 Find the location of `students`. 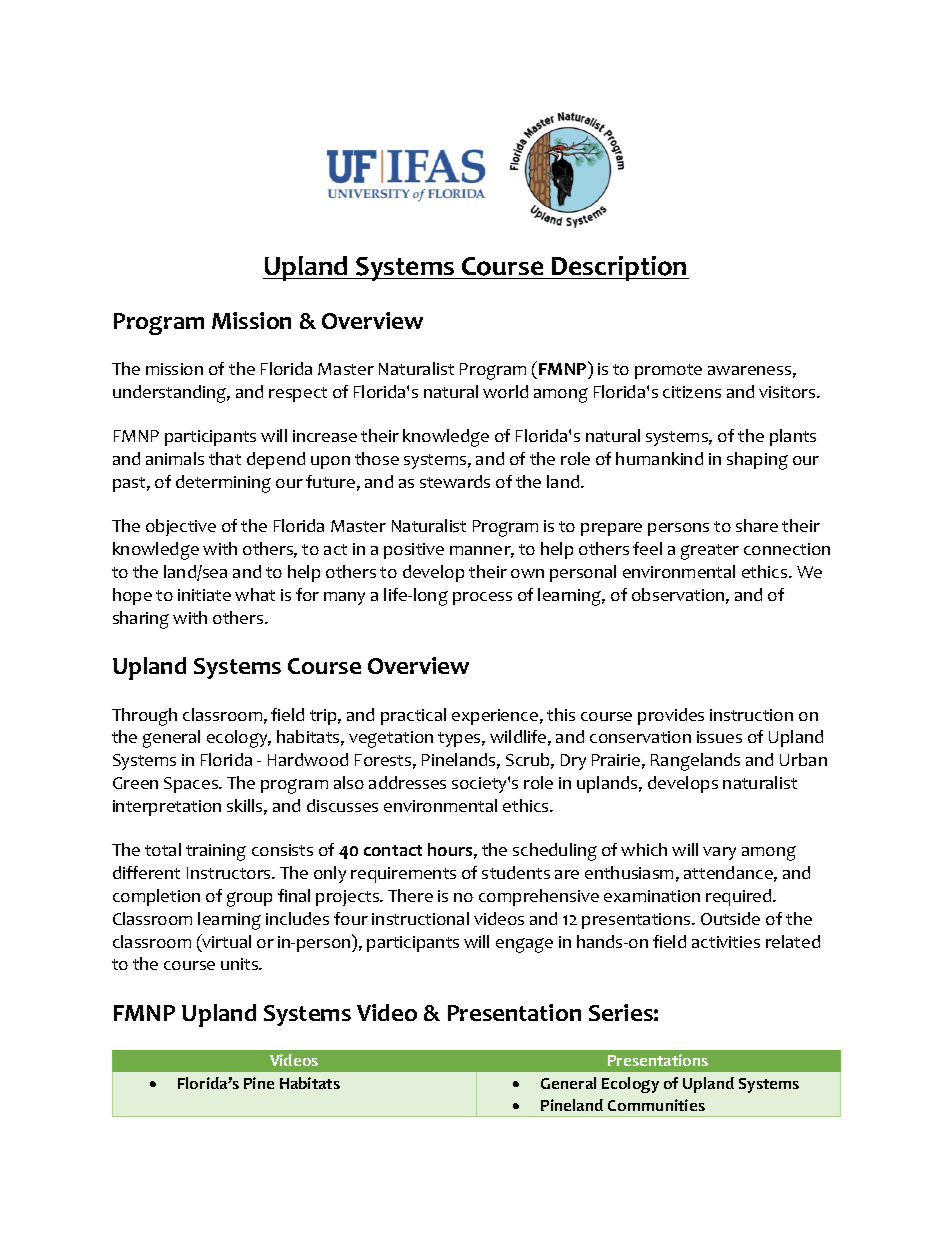

students is located at coordinates (516, 872).
